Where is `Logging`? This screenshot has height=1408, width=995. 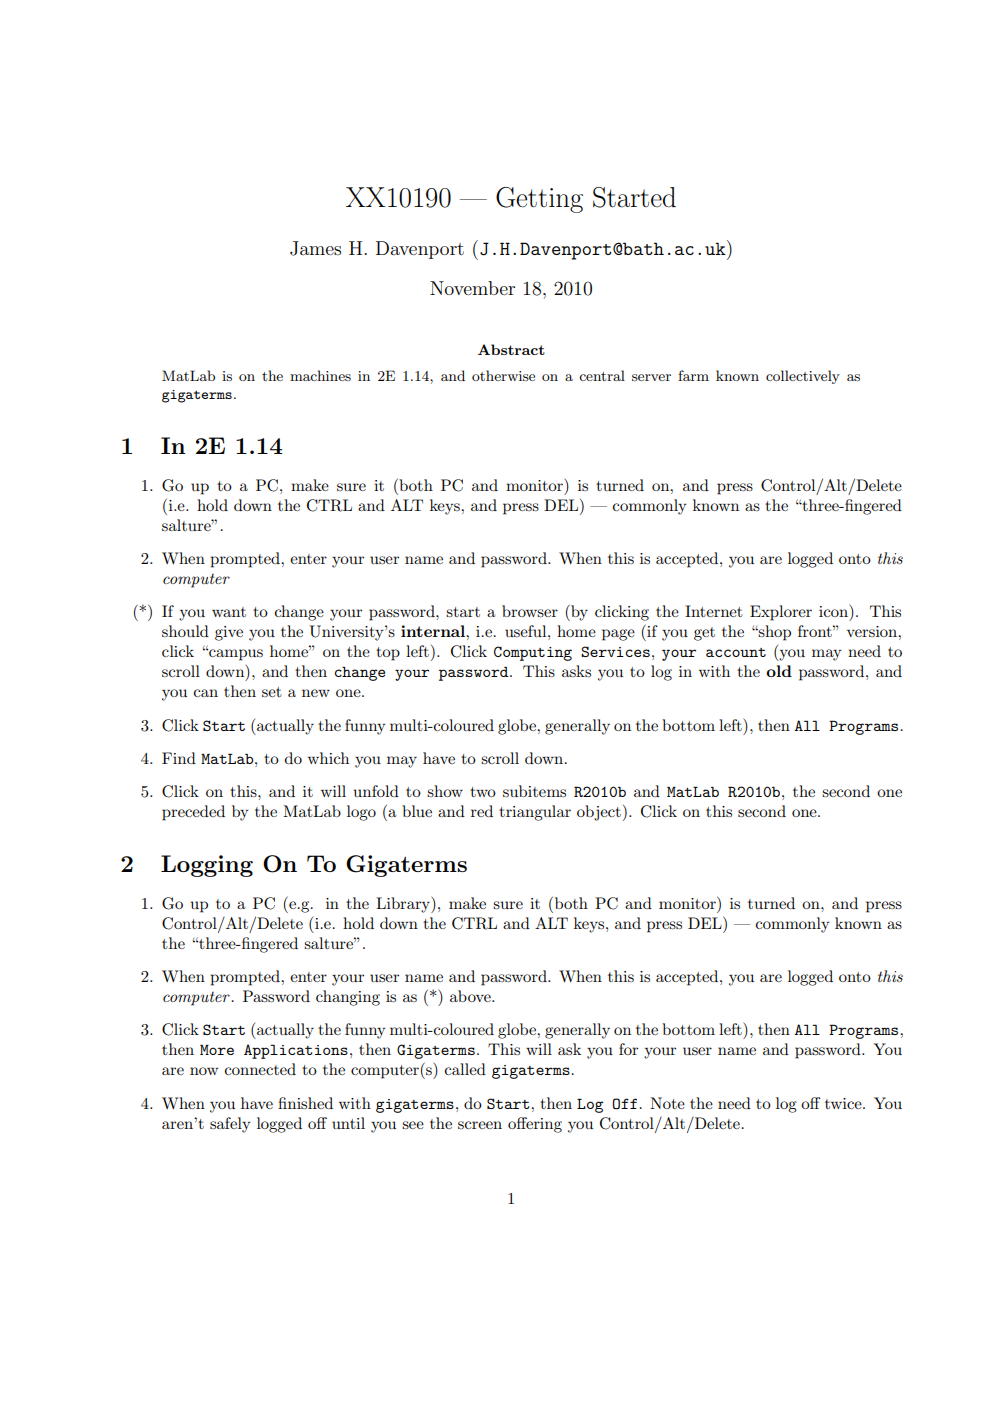
Logging is located at coordinates (207, 866).
